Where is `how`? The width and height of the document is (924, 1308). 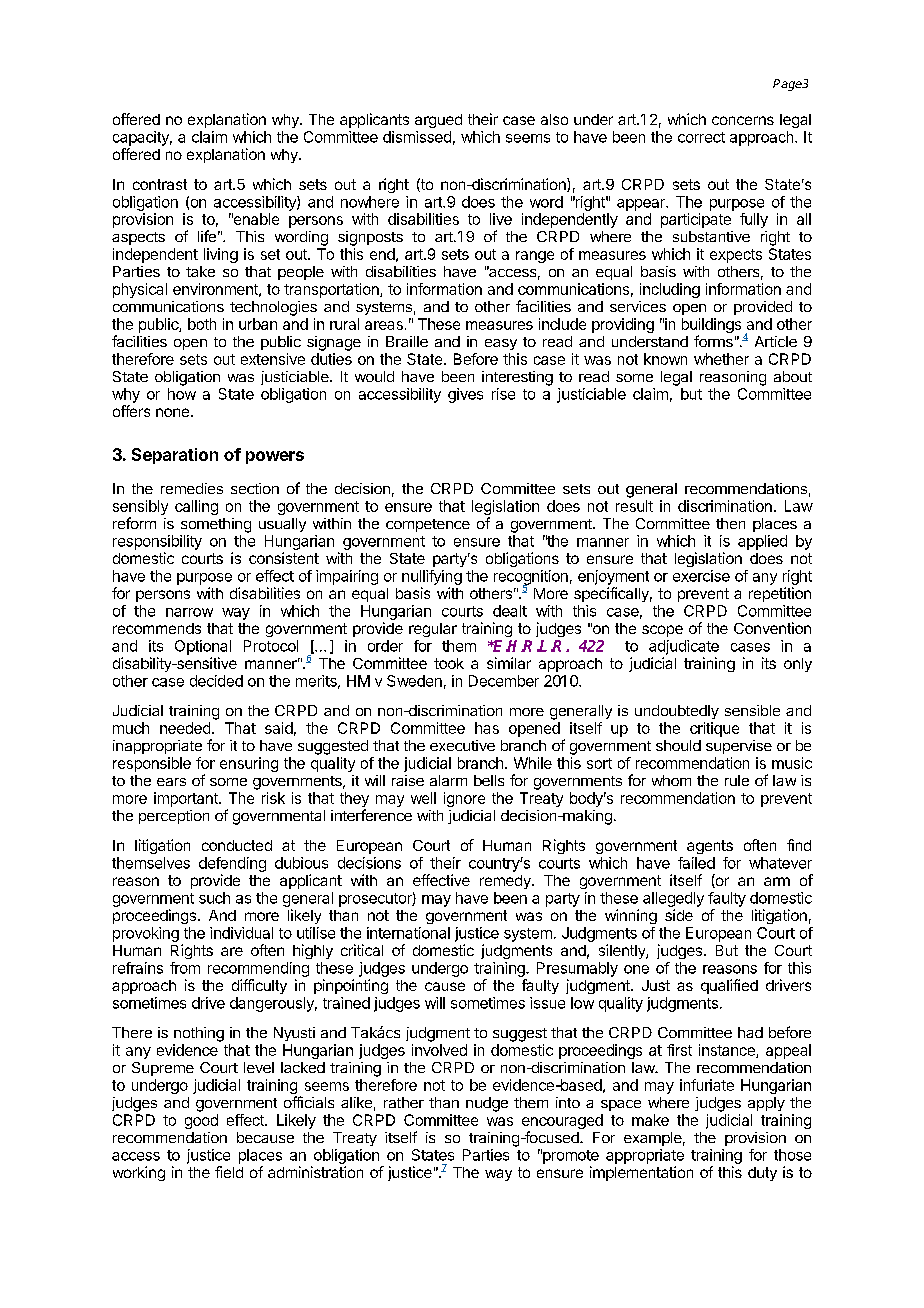
how is located at coordinates (182, 394).
